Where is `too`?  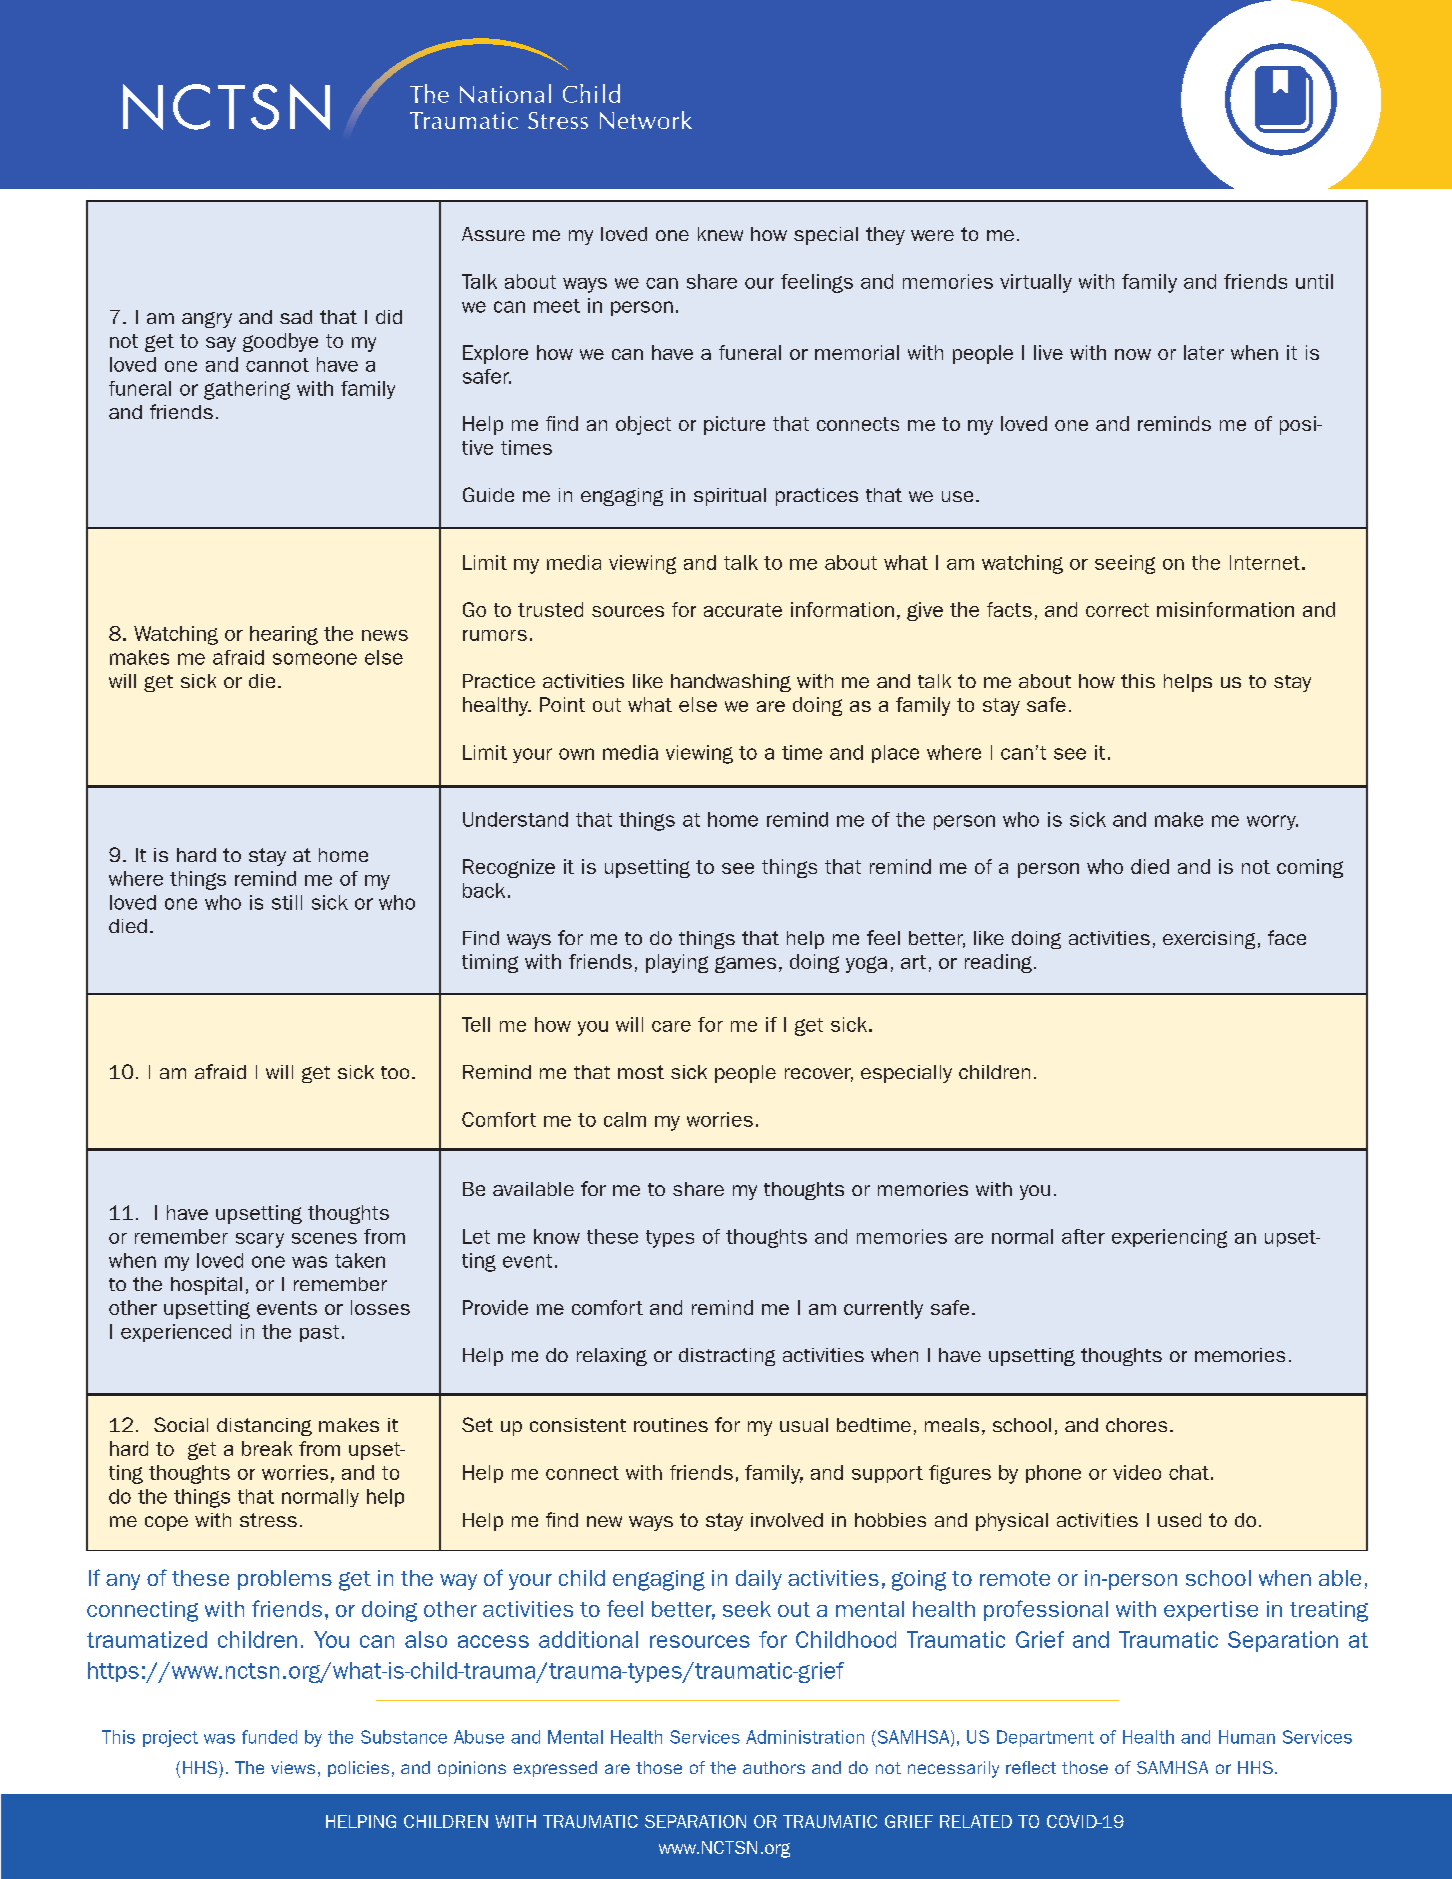
too is located at coordinates (395, 1072).
